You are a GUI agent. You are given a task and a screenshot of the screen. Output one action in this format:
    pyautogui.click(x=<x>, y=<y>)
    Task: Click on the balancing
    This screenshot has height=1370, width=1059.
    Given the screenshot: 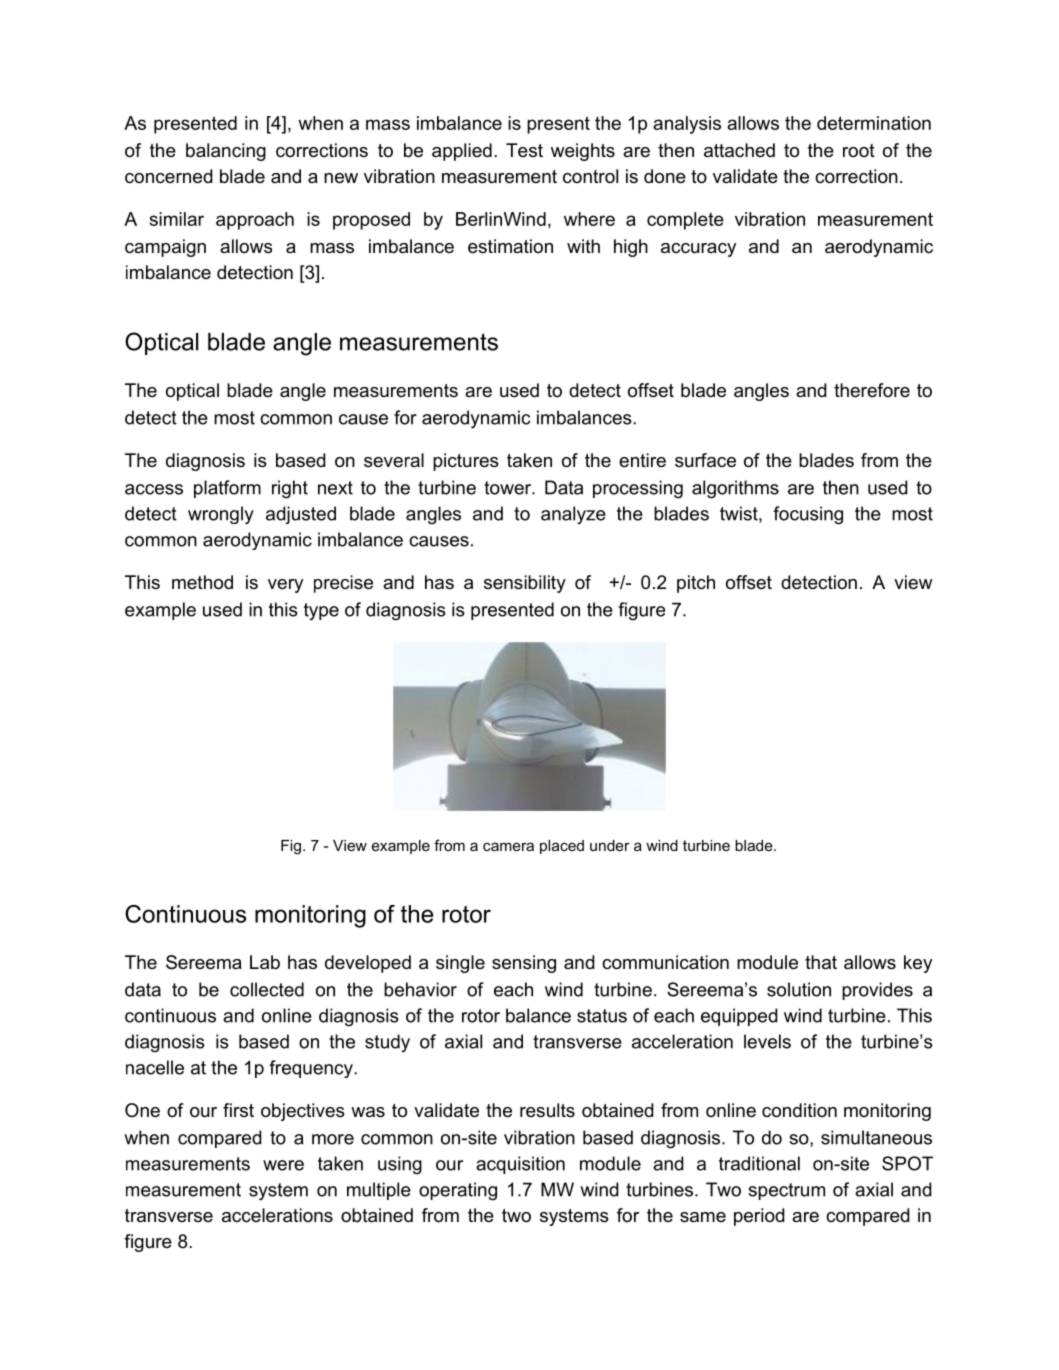 What is the action you would take?
    pyautogui.click(x=226, y=152)
